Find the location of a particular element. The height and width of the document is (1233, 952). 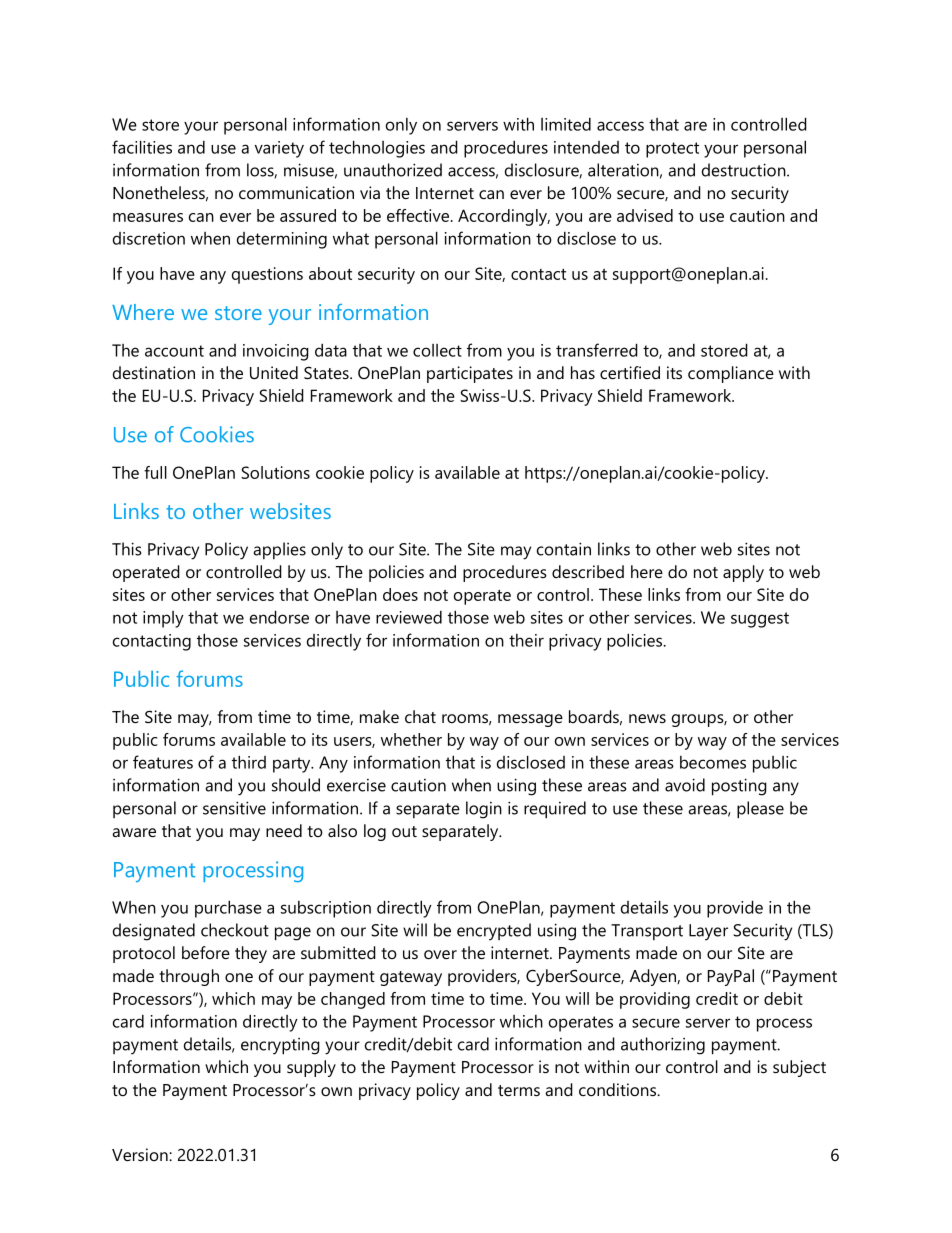

unauthorized is located at coordinates (393, 170).
